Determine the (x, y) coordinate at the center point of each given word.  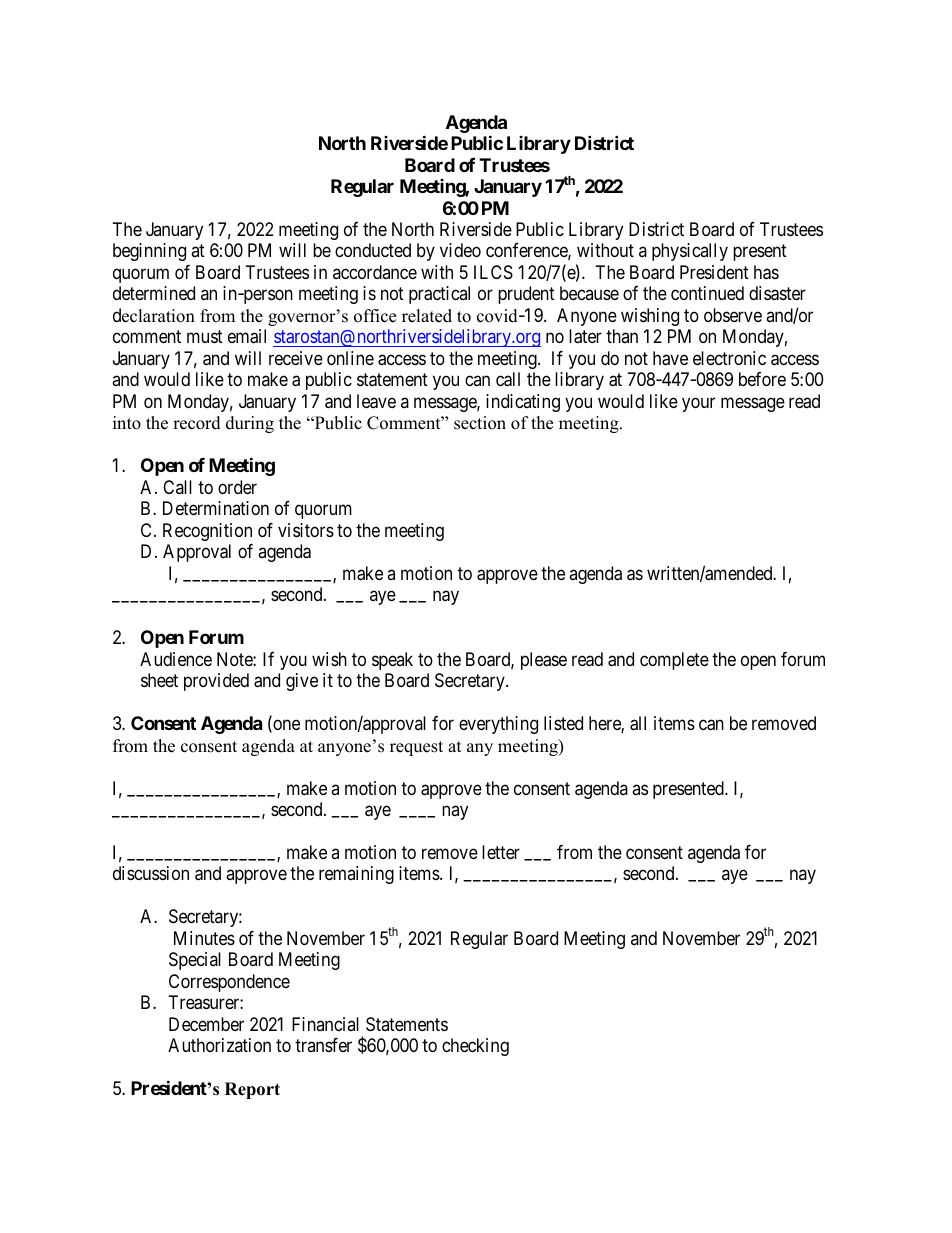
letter (501, 852)
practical (439, 295)
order (237, 487)
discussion (151, 873)
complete (674, 661)
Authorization (219, 1045)
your (698, 404)
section (480, 423)
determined (154, 293)
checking (475, 1047)
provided (216, 682)
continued (707, 293)
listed (563, 723)
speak (392, 661)
